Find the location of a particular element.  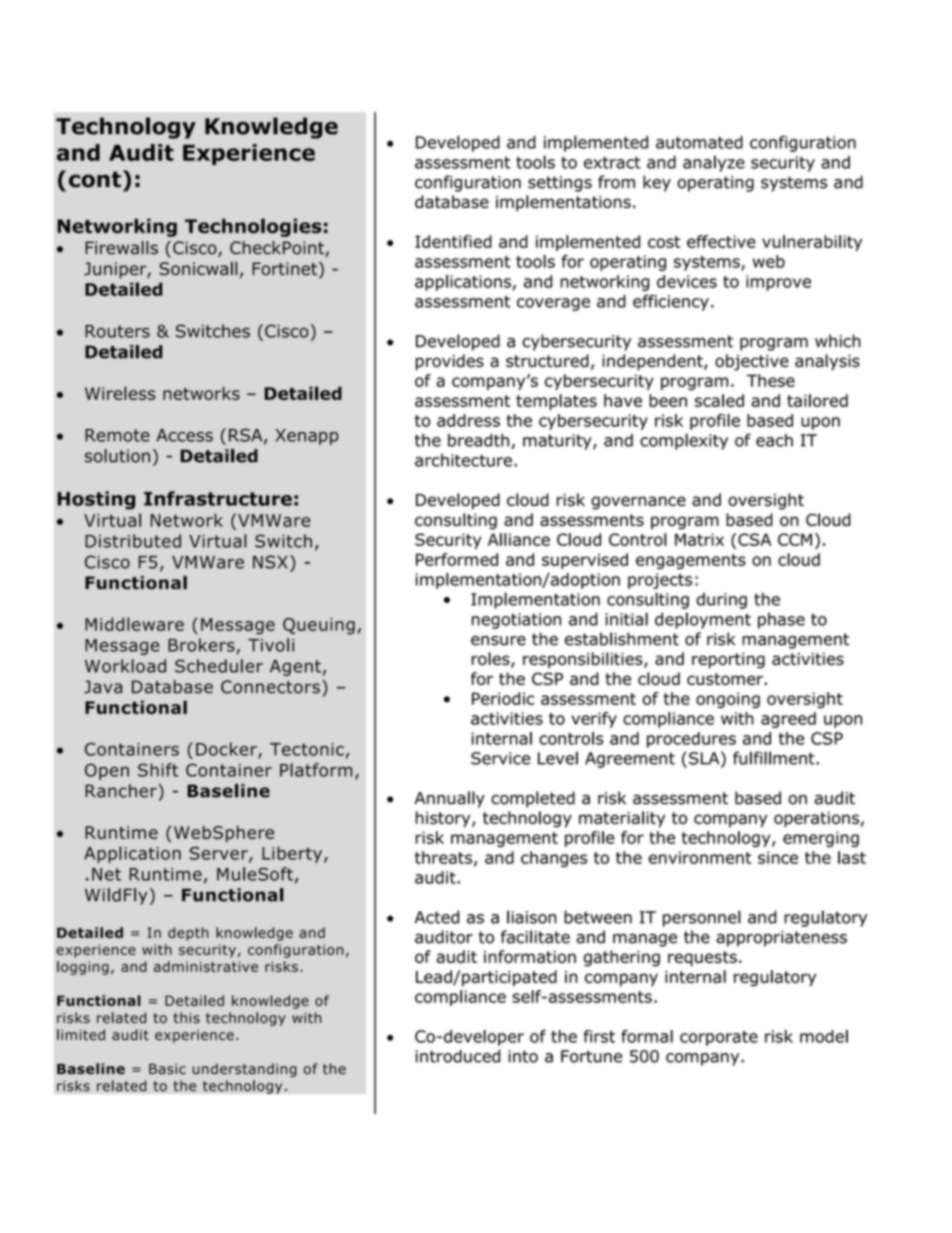

analyze is located at coordinates (714, 163).
